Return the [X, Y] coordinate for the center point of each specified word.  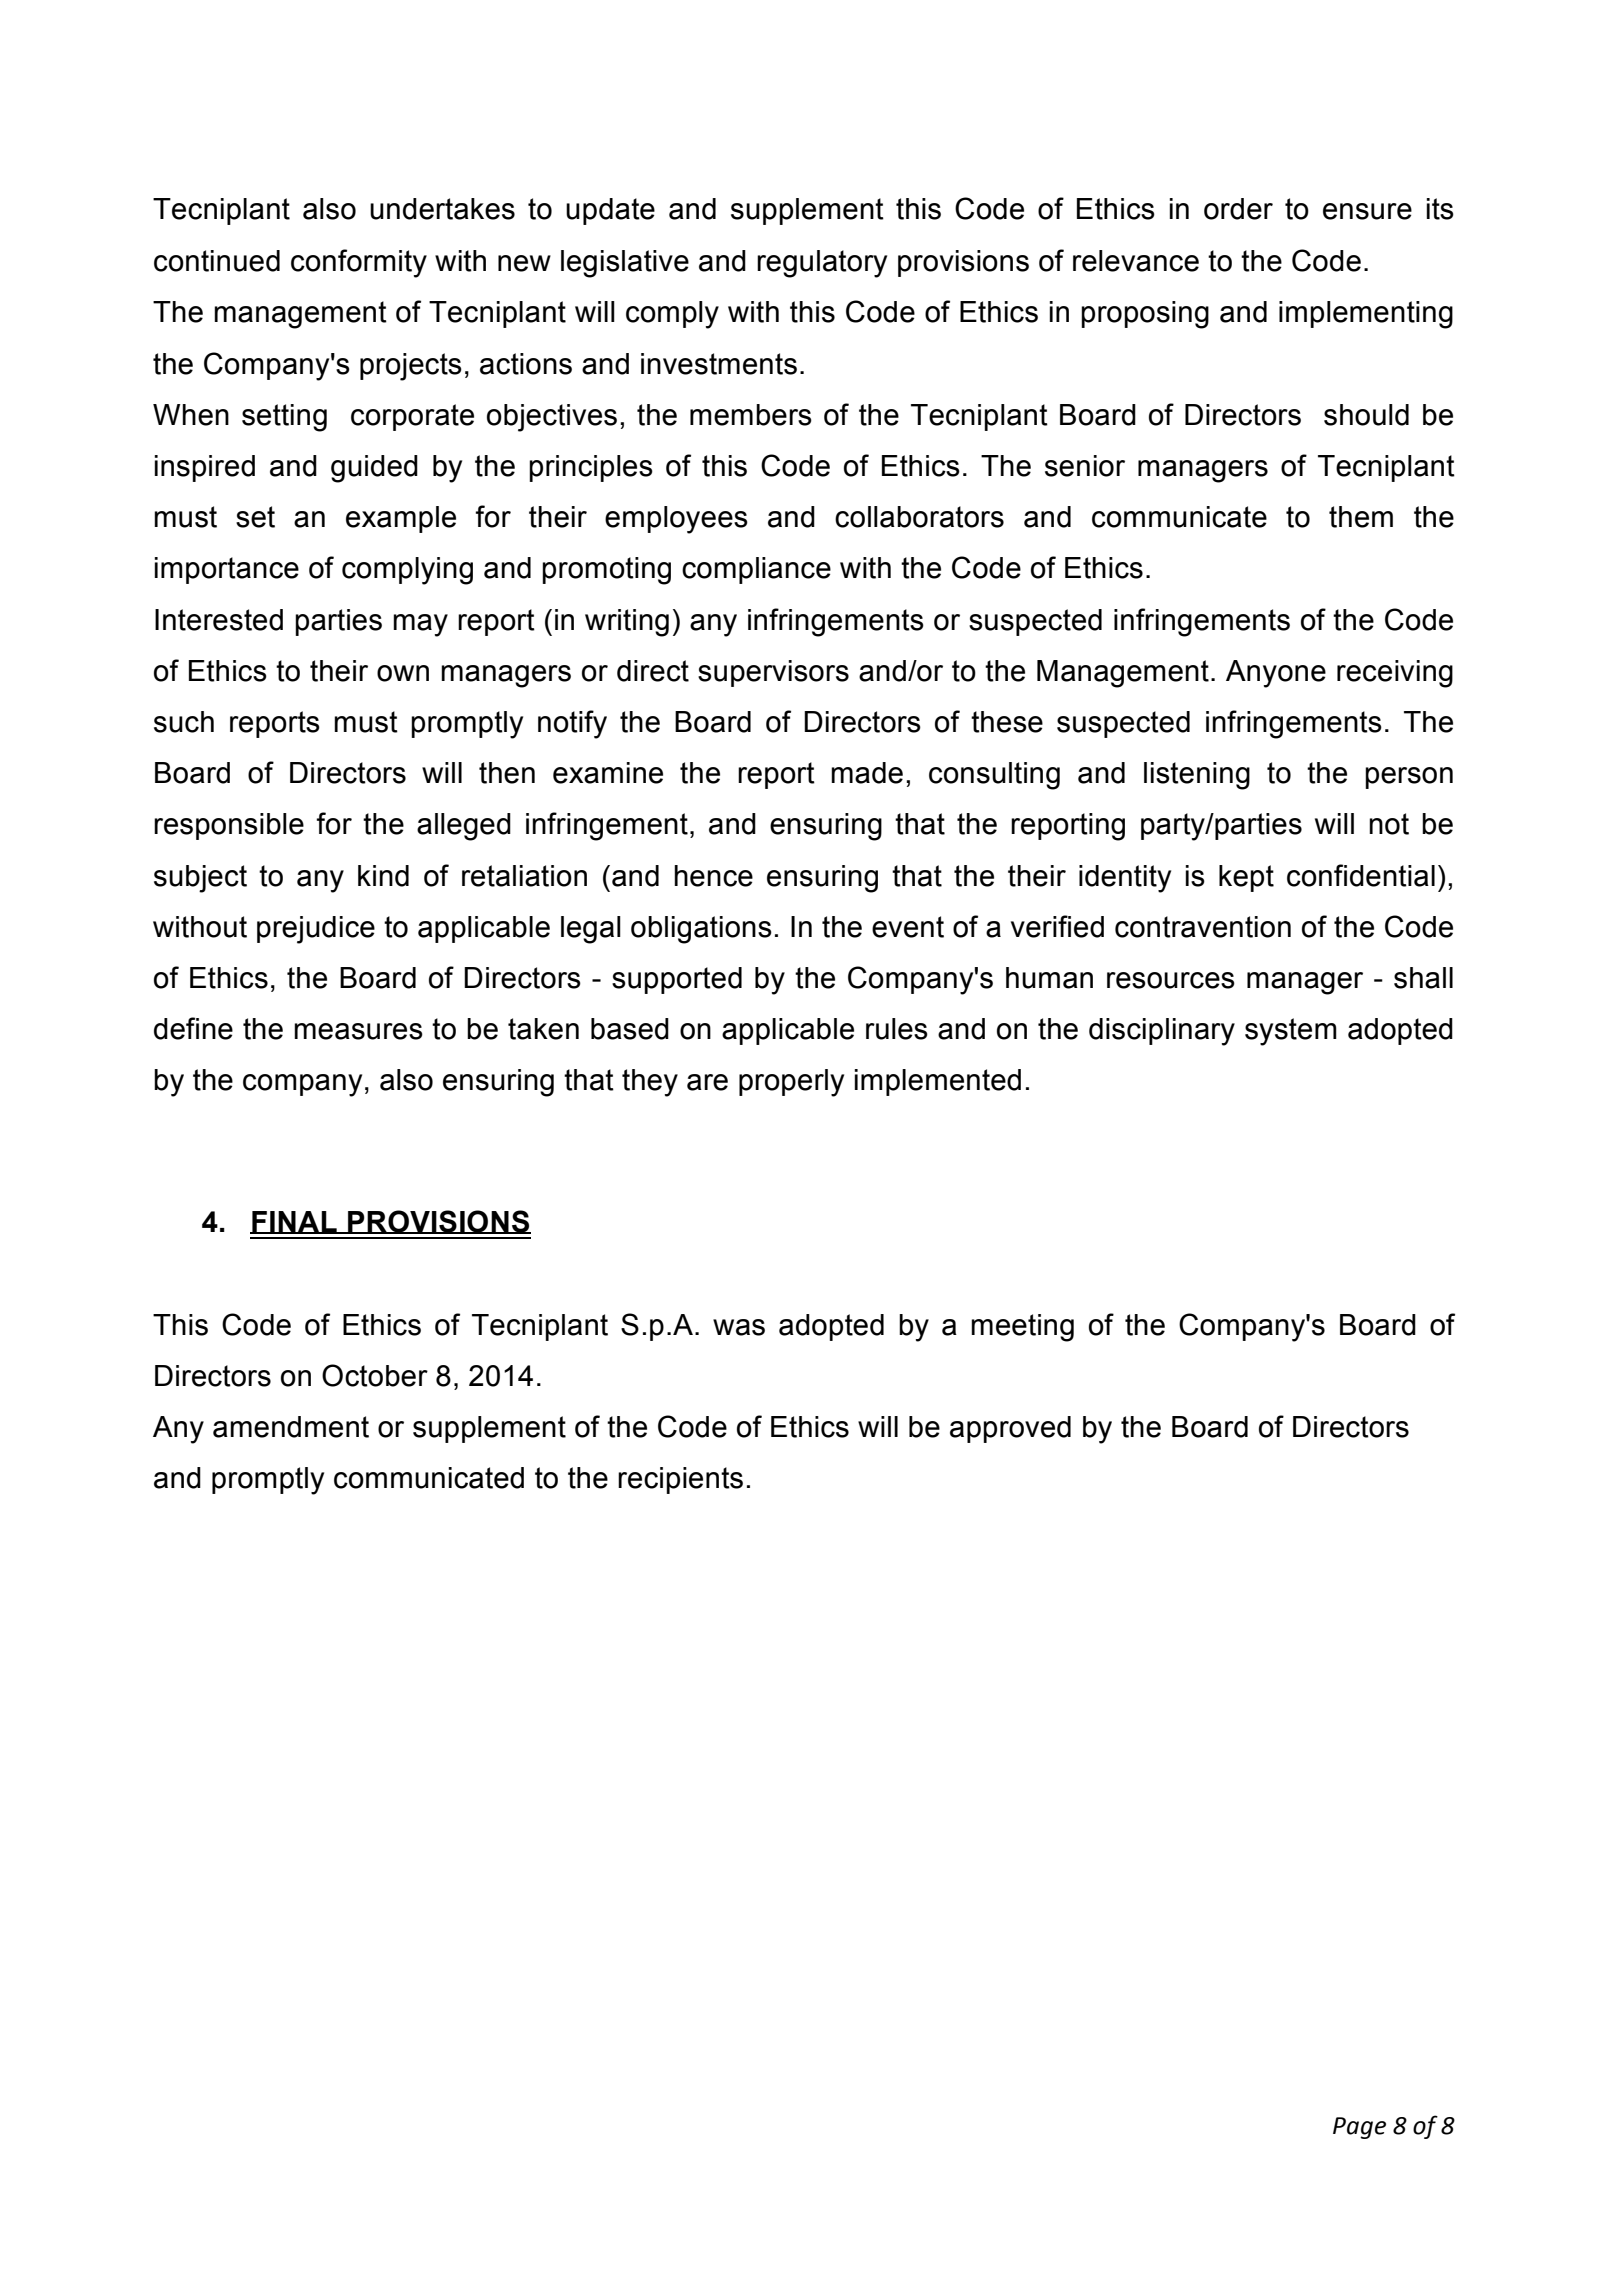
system [1291, 1032]
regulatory [822, 264]
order [1238, 209]
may [420, 625]
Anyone [1276, 674]
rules [897, 1029]
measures [358, 1031]
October [375, 1375]
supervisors [773, 673]
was [739, 1327]
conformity [359, 263]
